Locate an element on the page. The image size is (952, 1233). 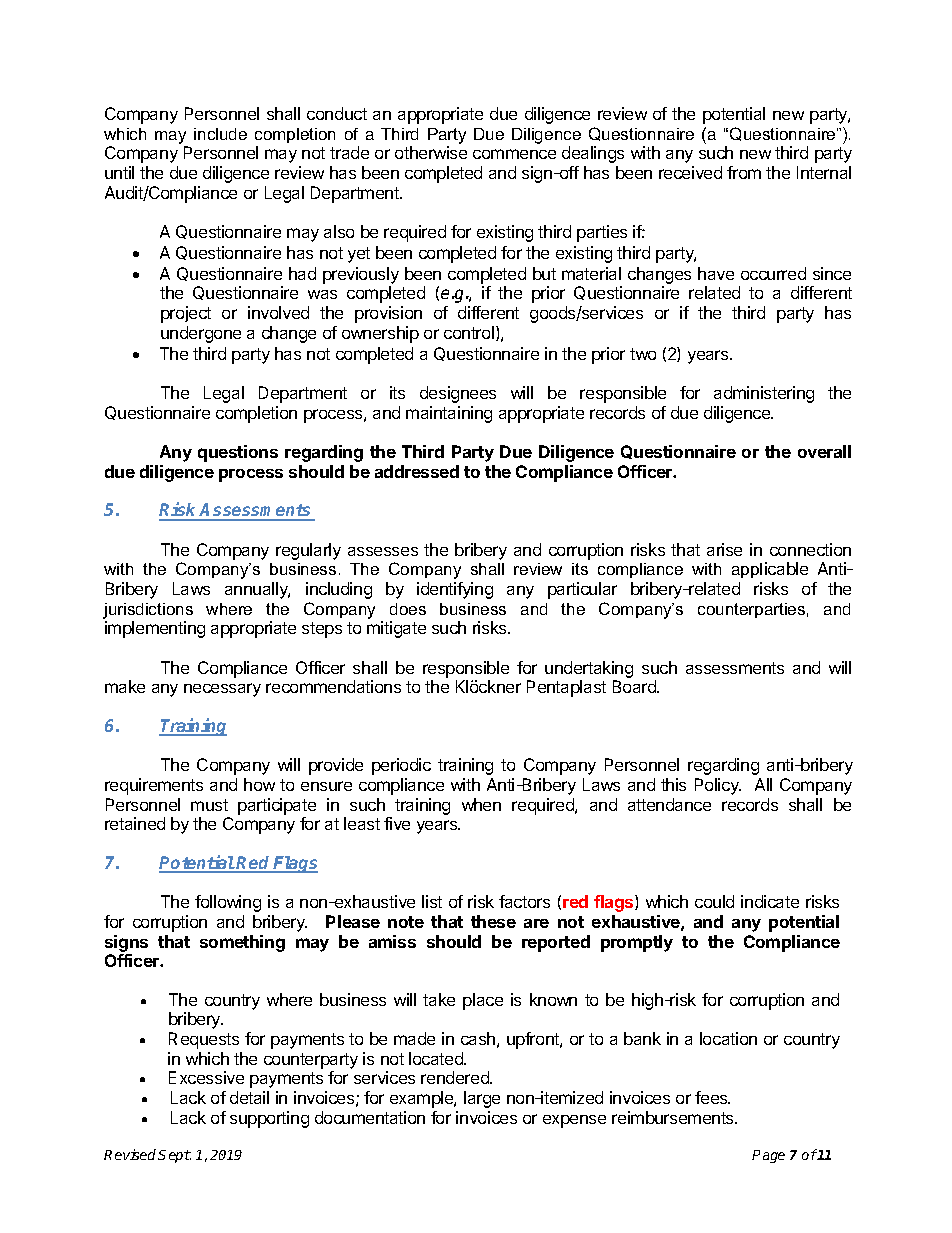
maintaining is located at coordinates (449, 414).
